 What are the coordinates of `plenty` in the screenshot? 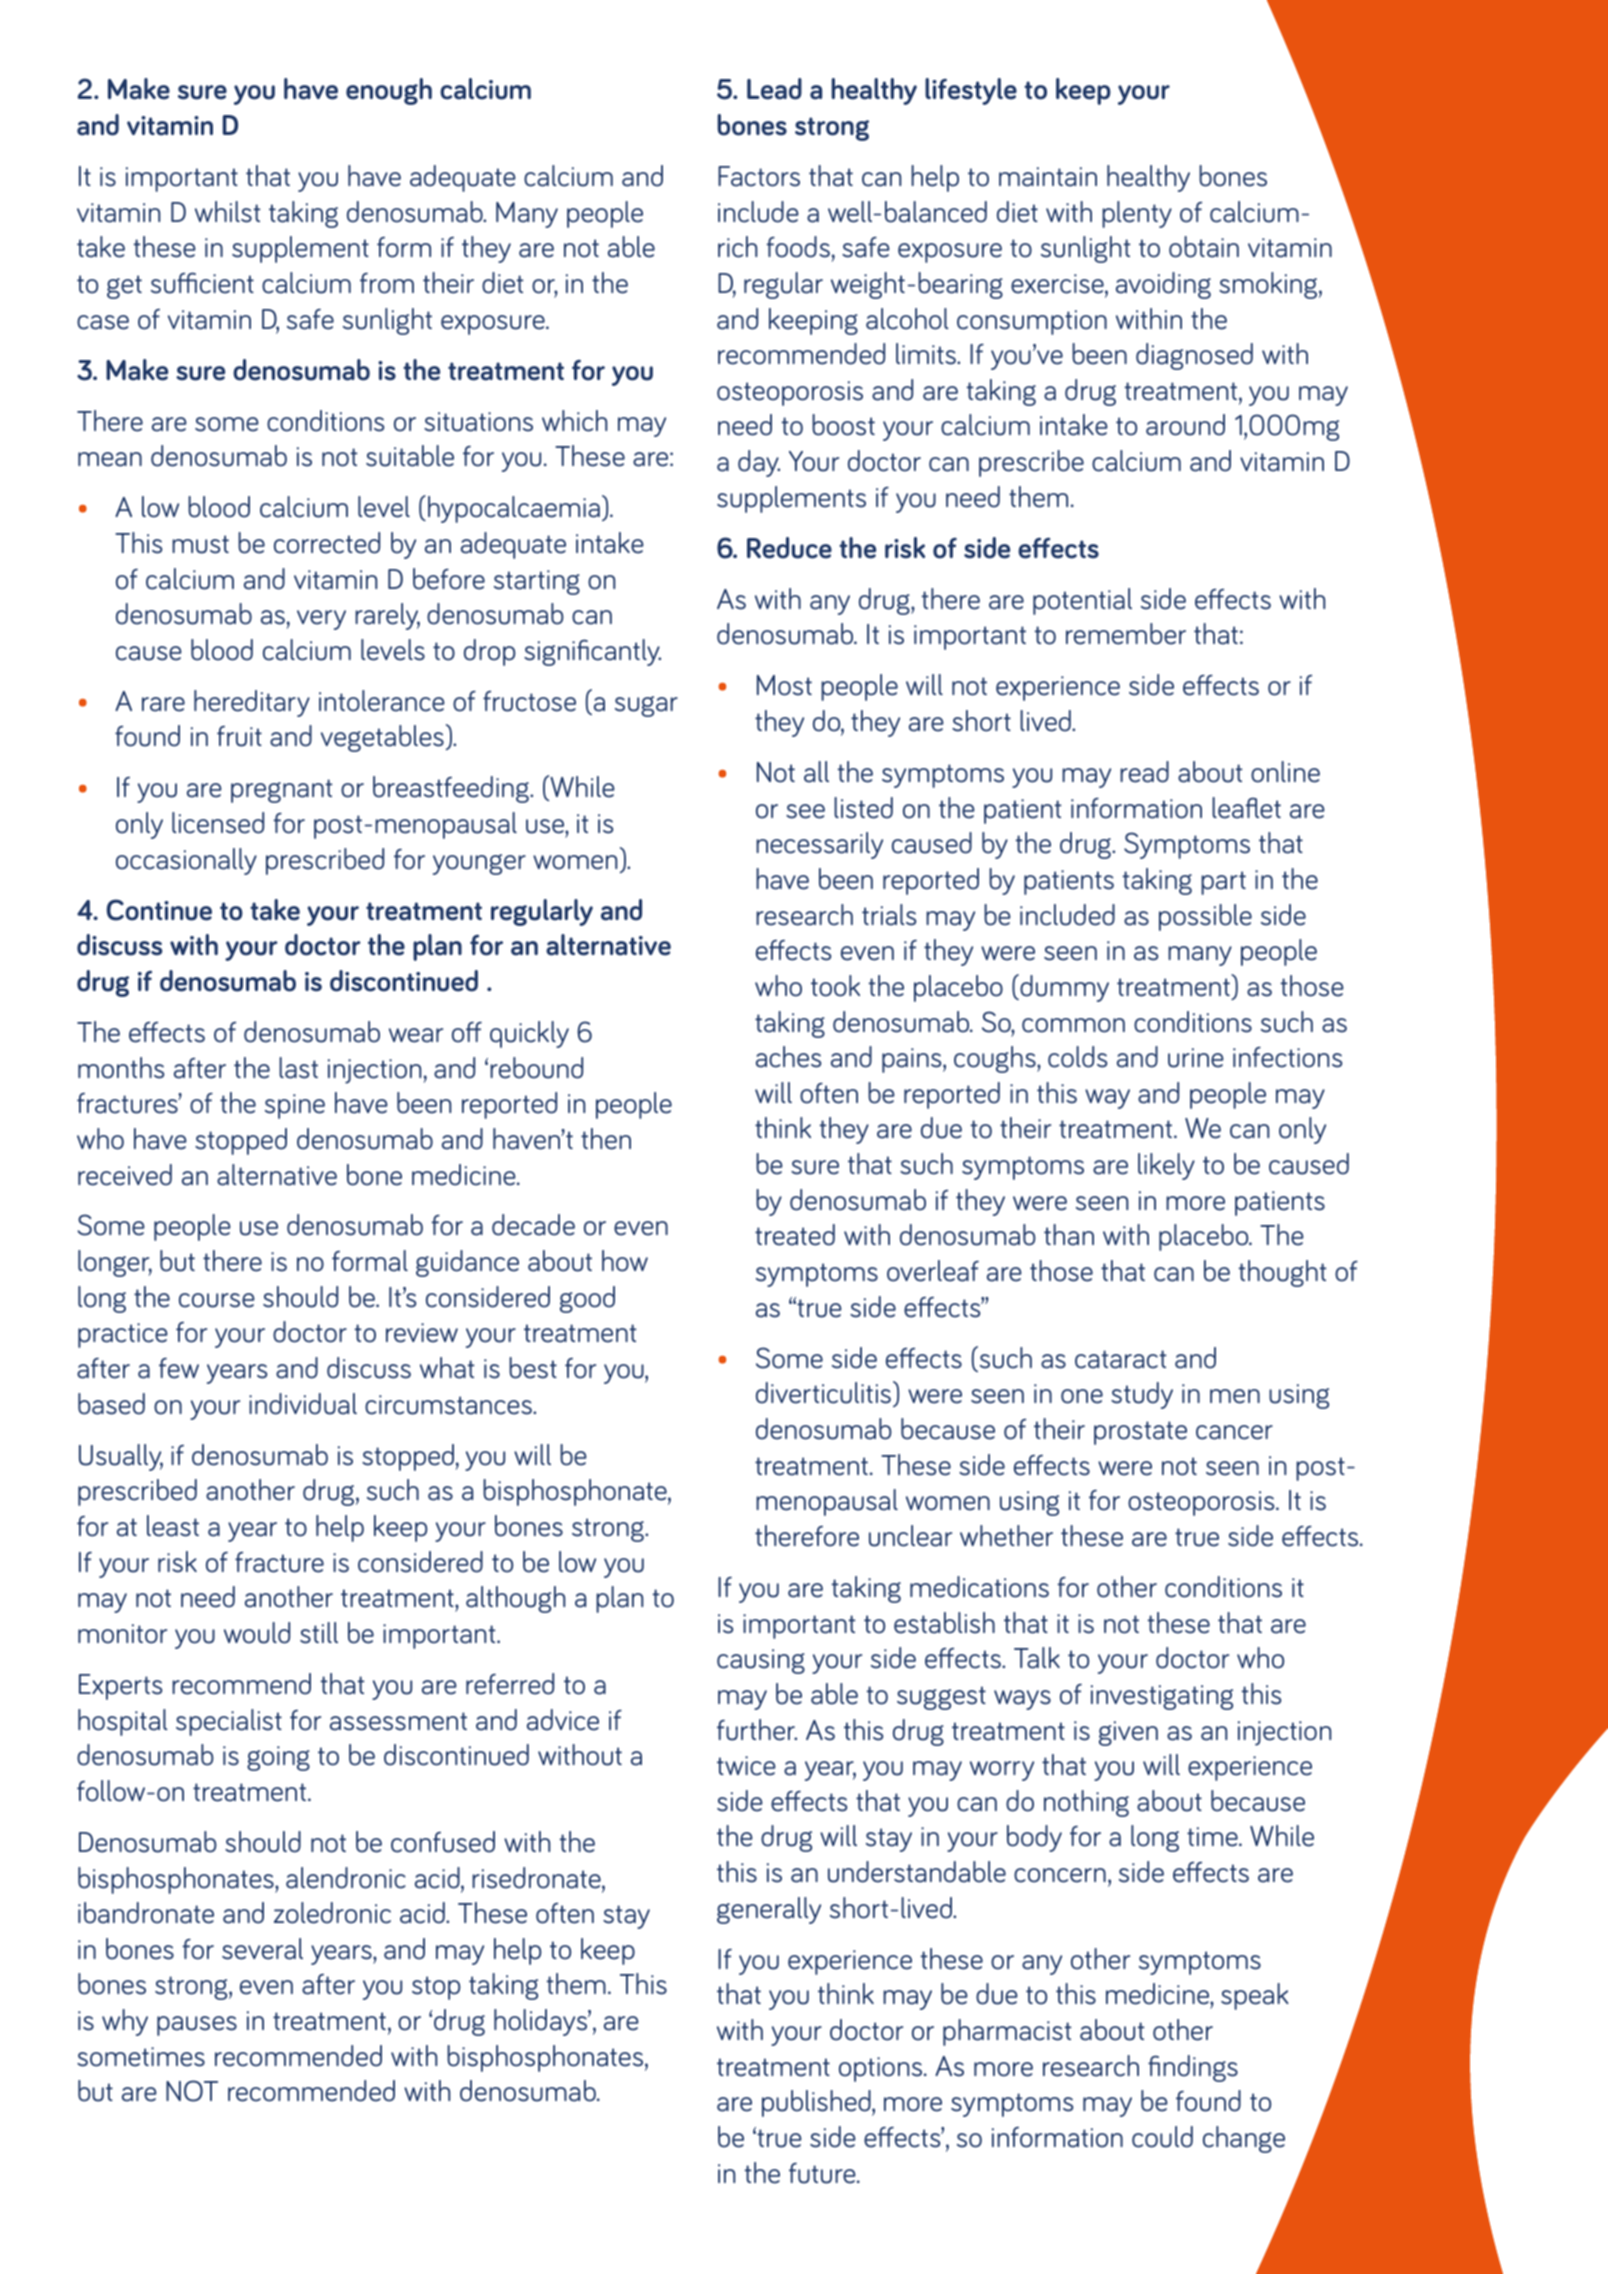 It's located at (1137, 214).
